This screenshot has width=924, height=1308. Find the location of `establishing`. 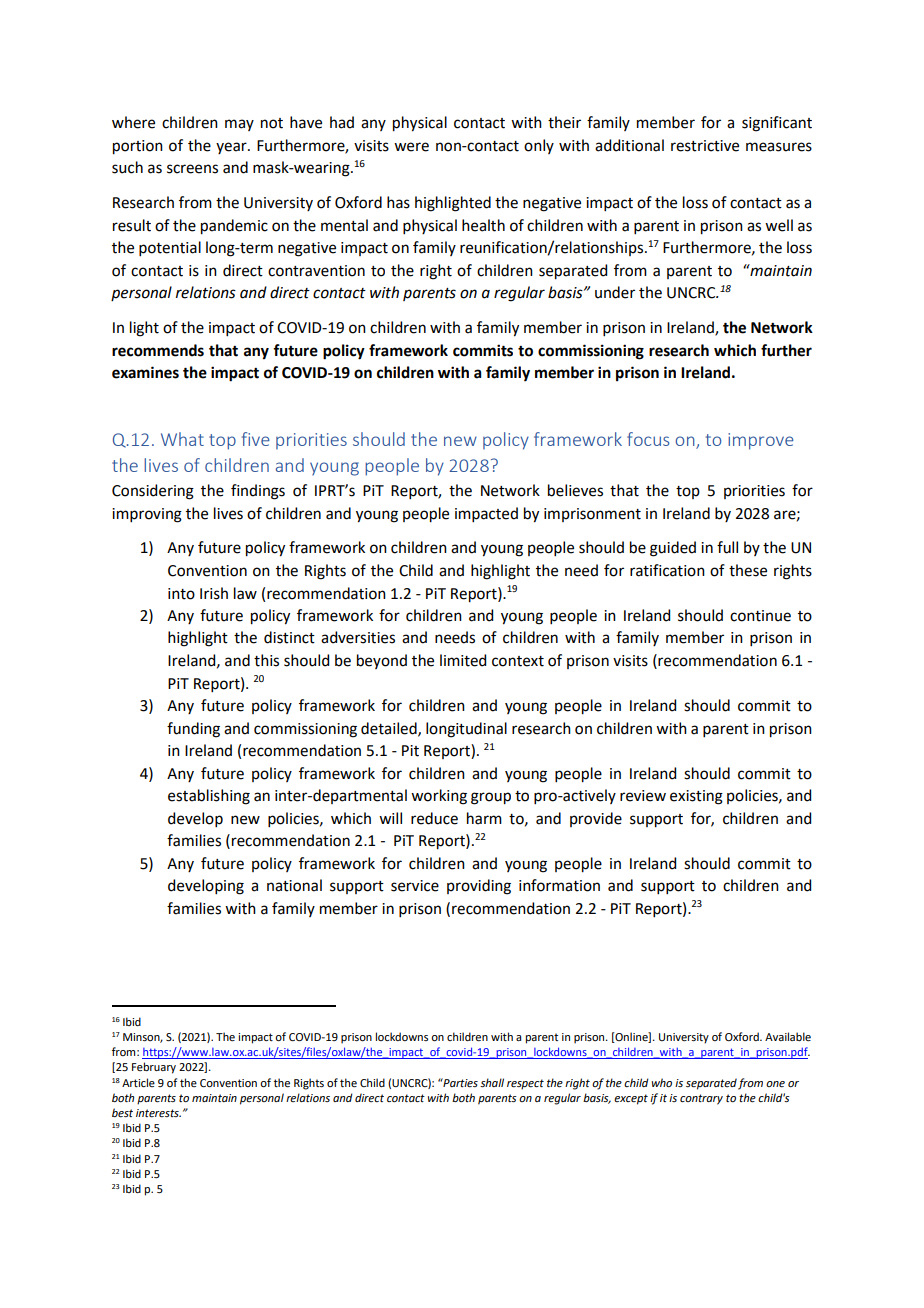

establishing is located at coordinates (209, 797).
